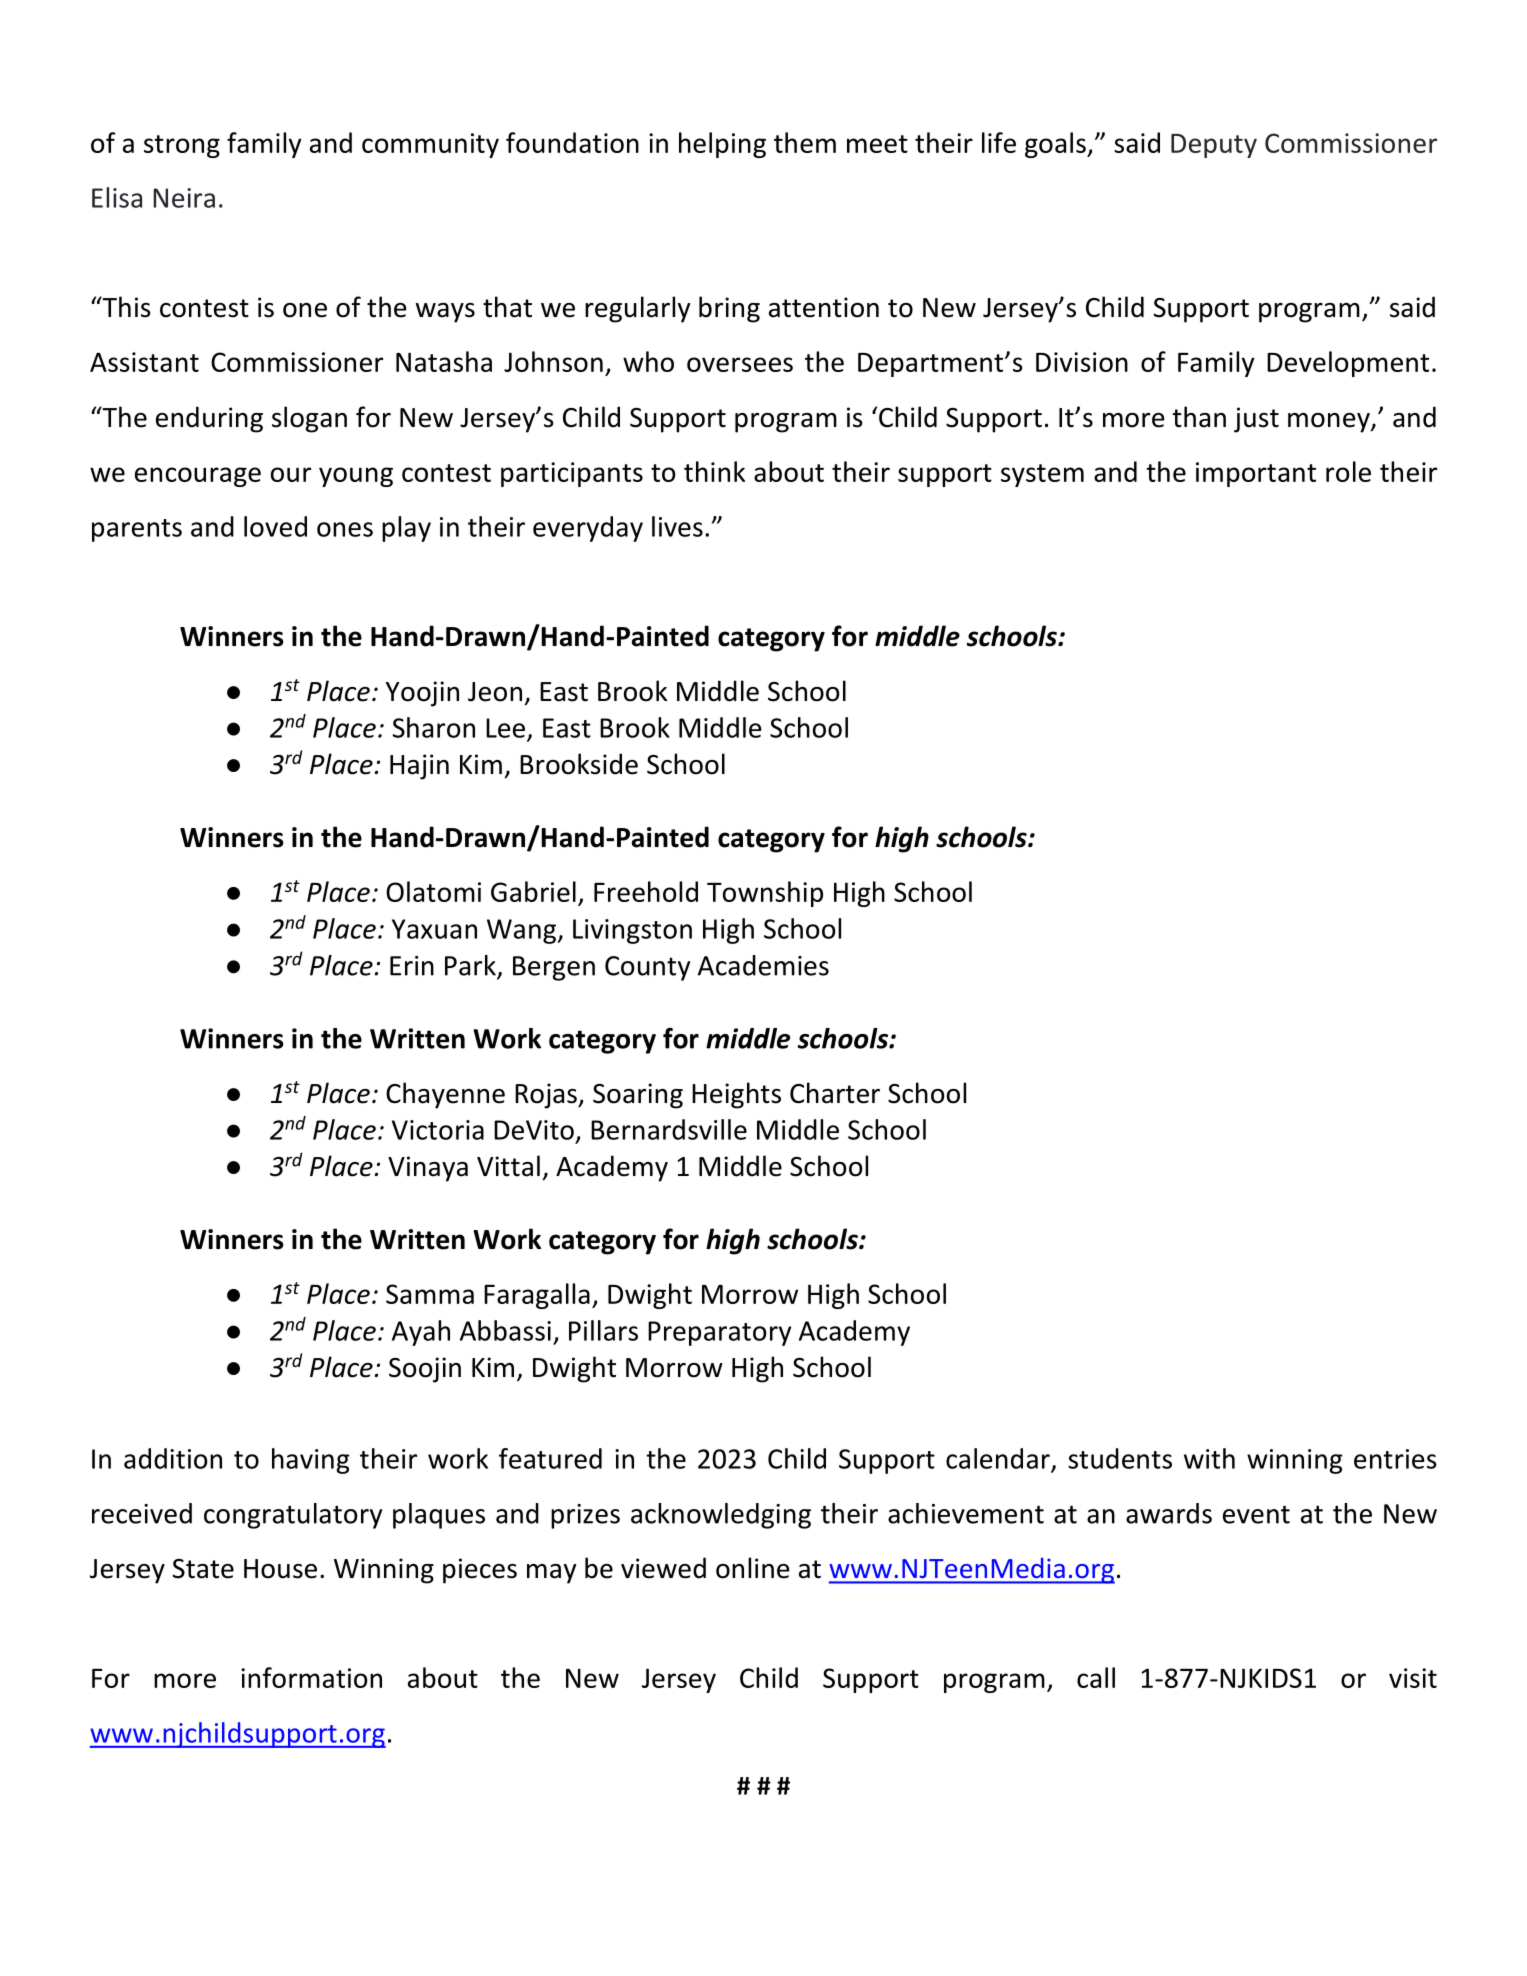 This screenshot has width=1527, height=1976. I want to click on helping, so click(722, 145).
